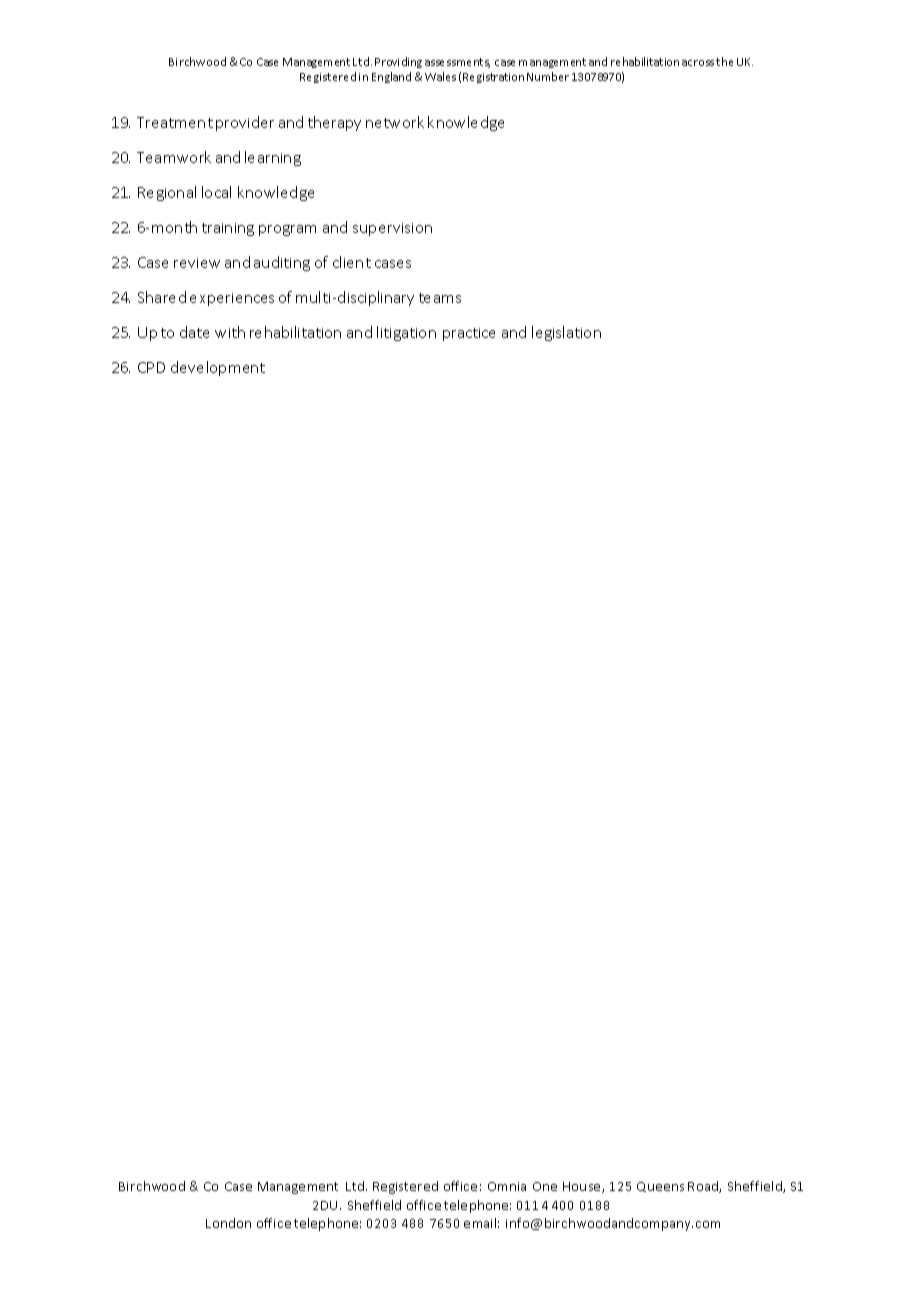  Describe the element at coordinates (507, 1186) in the page. I see `Omnia` at that location.
